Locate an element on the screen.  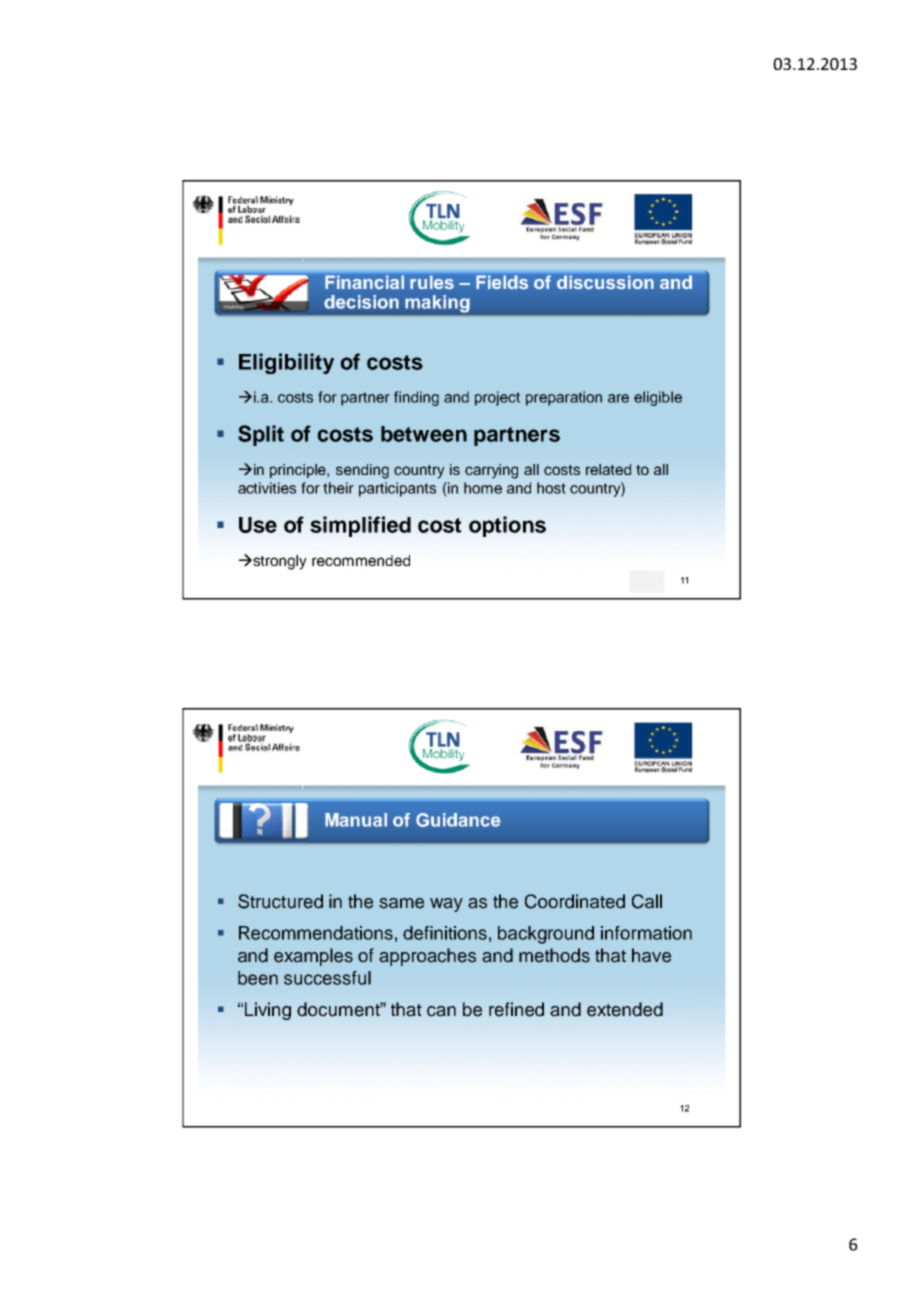
decision is located at coordinates (361, 302).
